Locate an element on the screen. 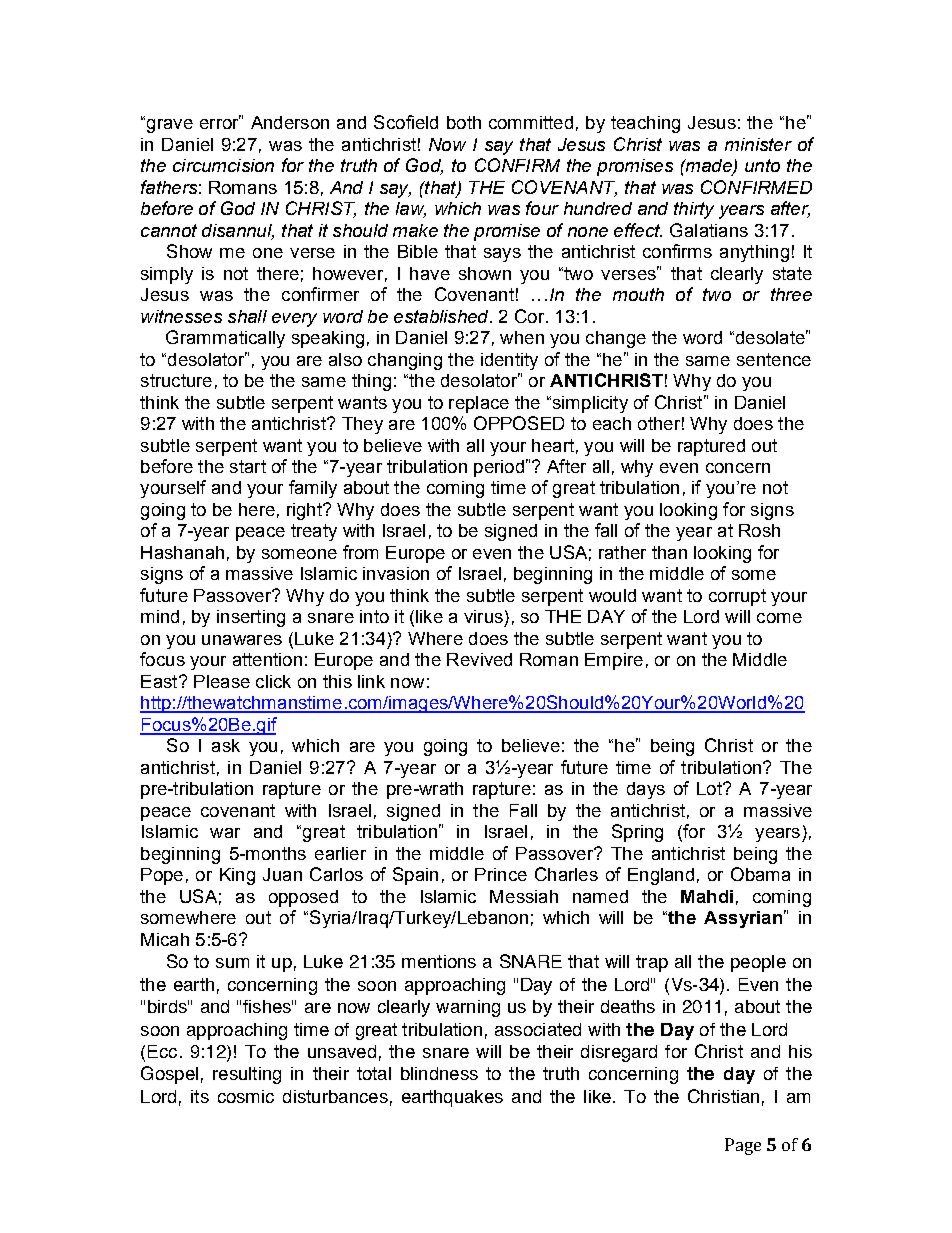 The height and width of the screenshot is (1233, 952). blindness is located at coordinates (439, 1073).
